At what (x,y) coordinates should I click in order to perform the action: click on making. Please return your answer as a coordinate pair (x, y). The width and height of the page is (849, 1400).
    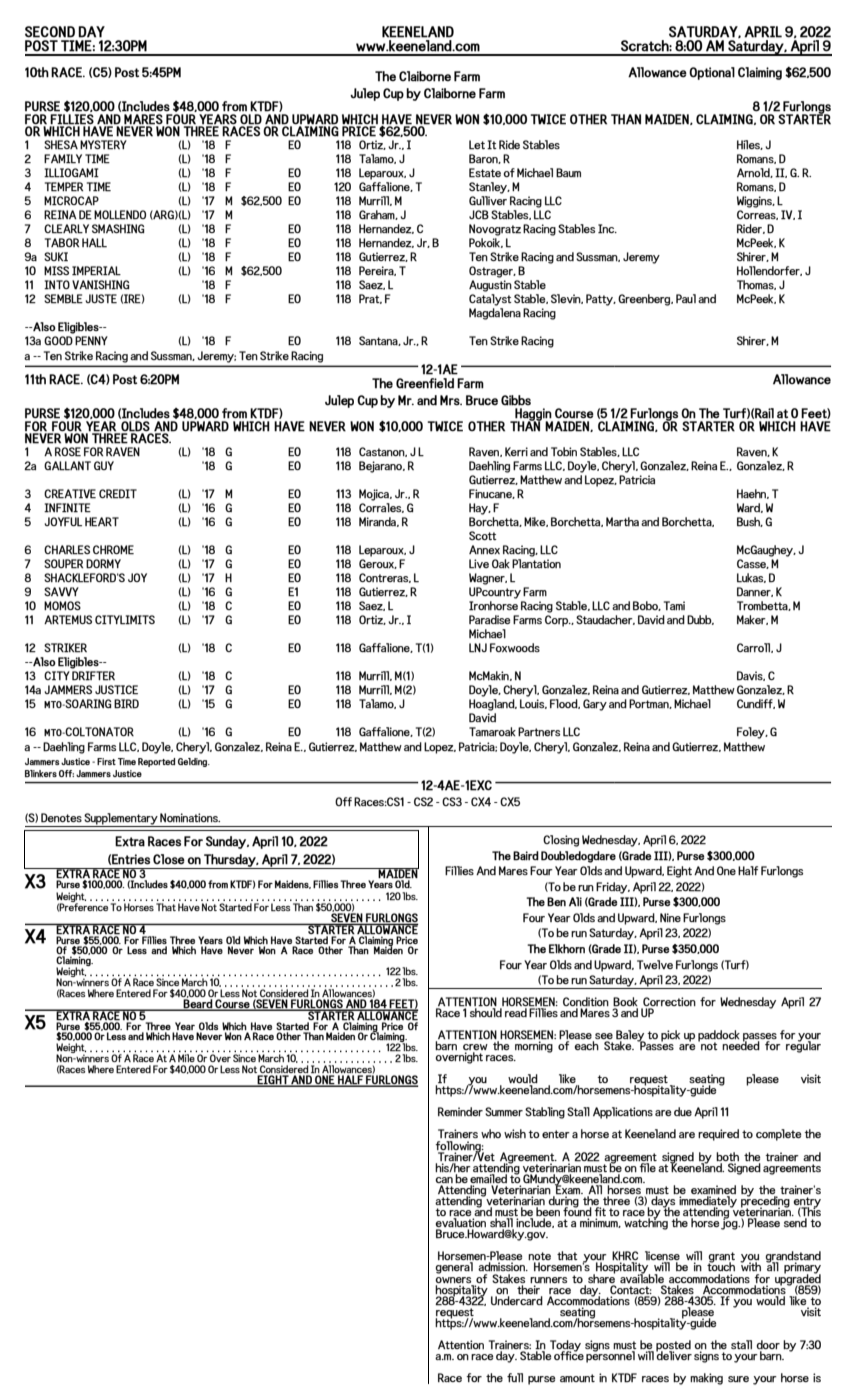
    Looking at the image, I should click on (706, 1379).
